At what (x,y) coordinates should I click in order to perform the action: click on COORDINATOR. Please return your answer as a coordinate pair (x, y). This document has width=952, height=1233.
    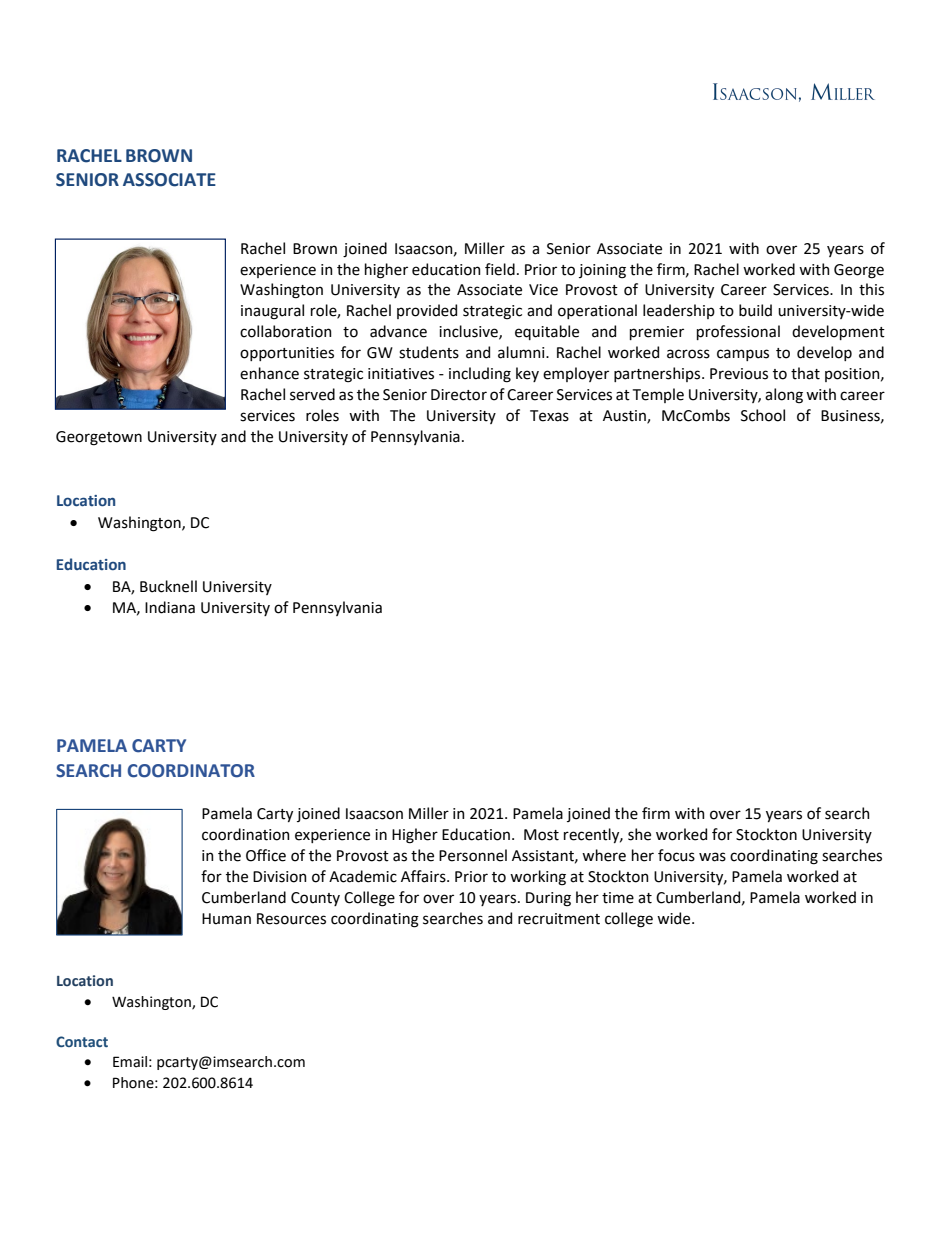
    Looking at the image, I should click on (191, 771).
